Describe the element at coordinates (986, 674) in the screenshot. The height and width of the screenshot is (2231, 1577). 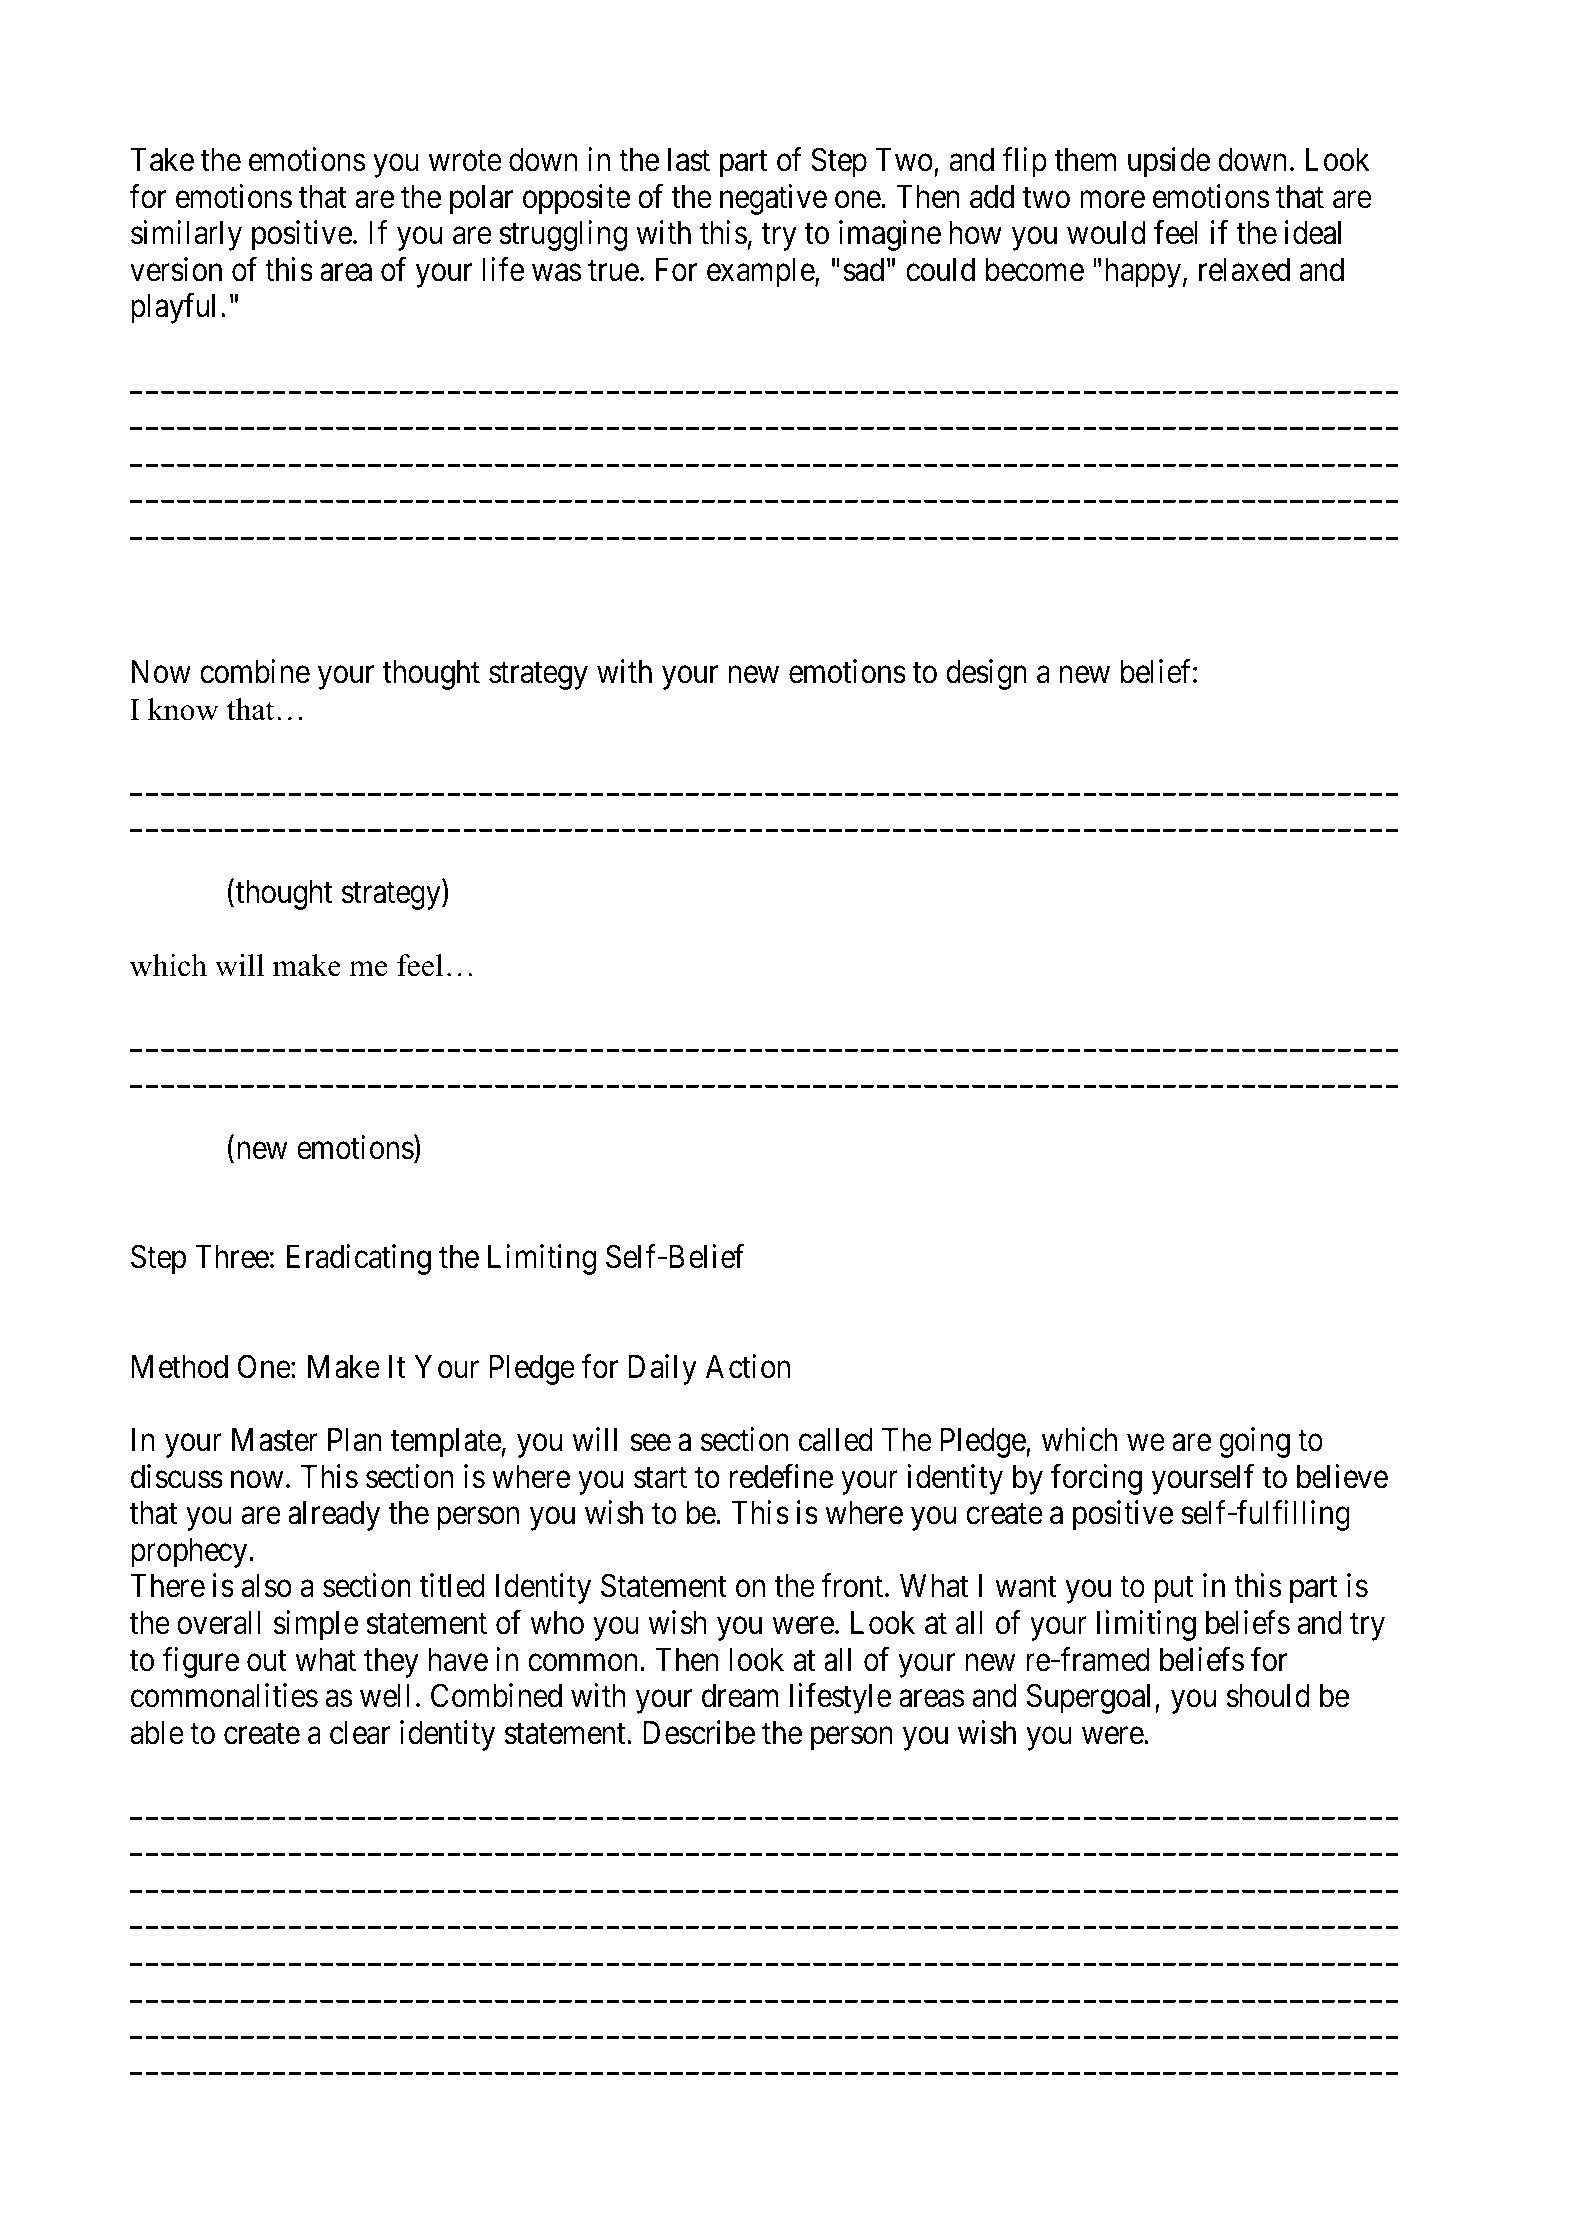
I see `design` at that location.
